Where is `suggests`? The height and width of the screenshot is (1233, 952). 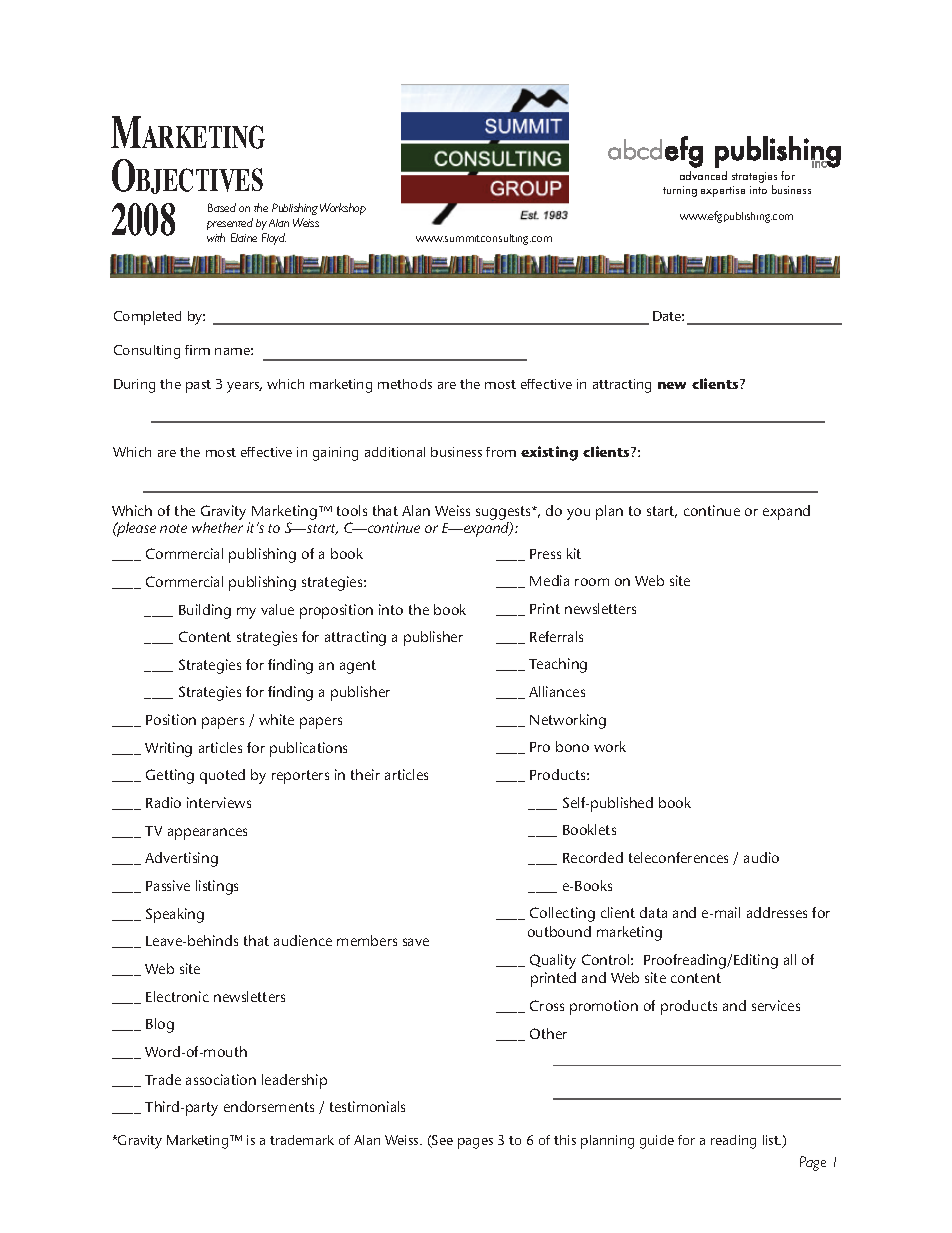 suggests is located at coordinates (504, 513).
